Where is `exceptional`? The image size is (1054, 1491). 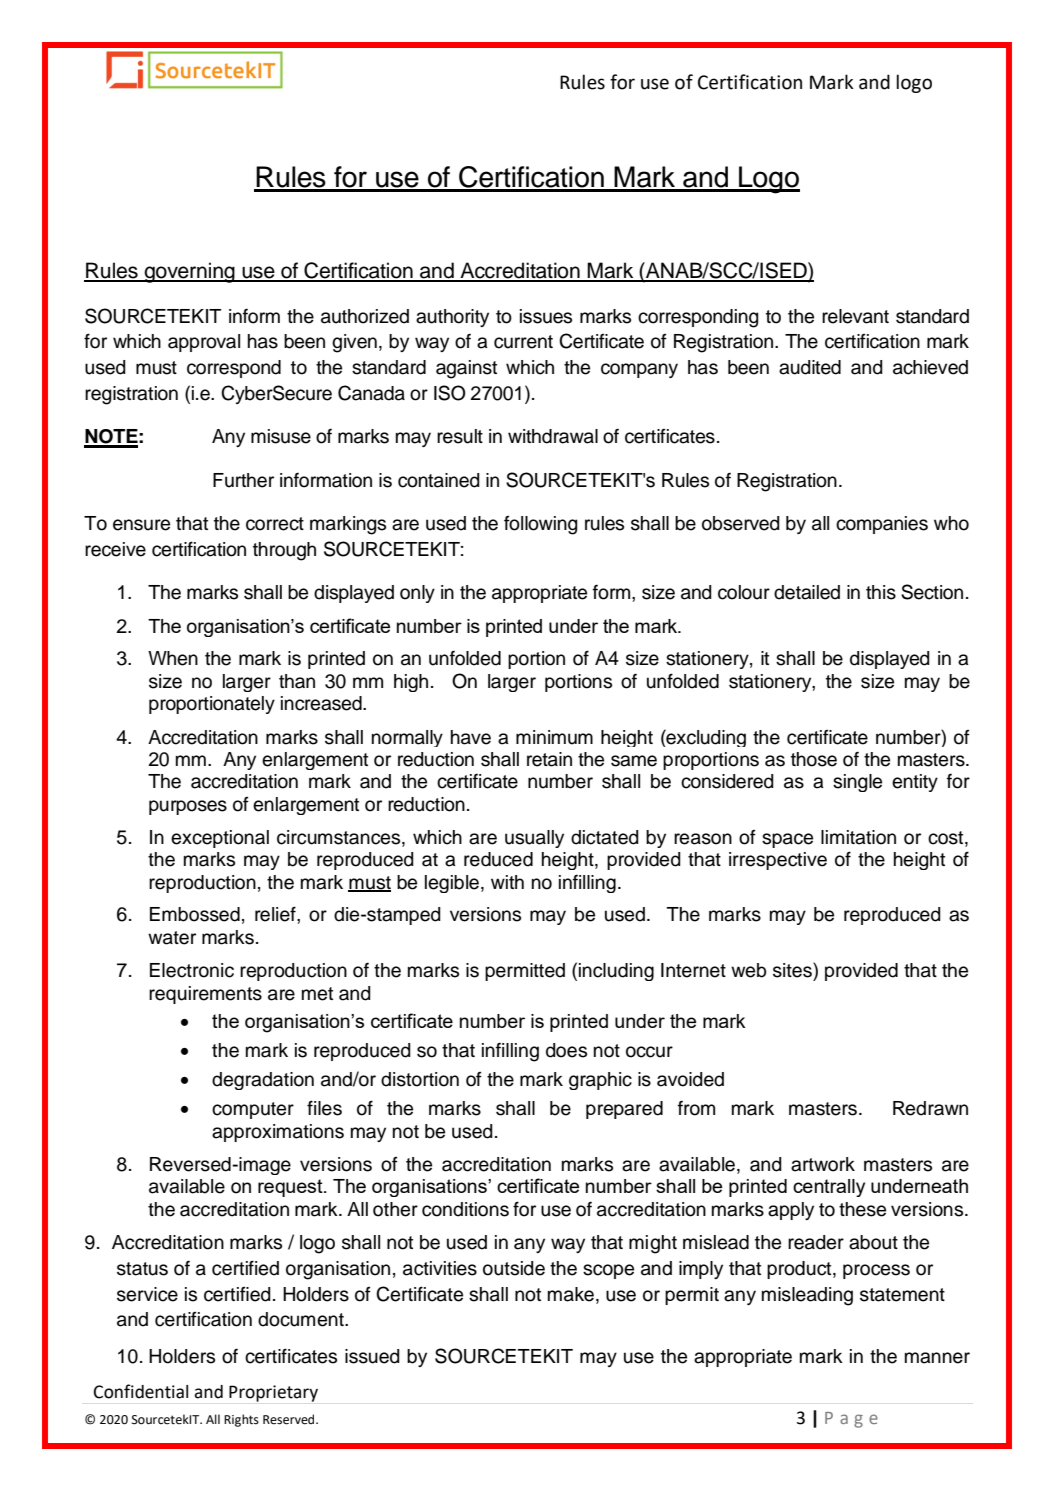 exceptional is located at coordinates (220, 839).
